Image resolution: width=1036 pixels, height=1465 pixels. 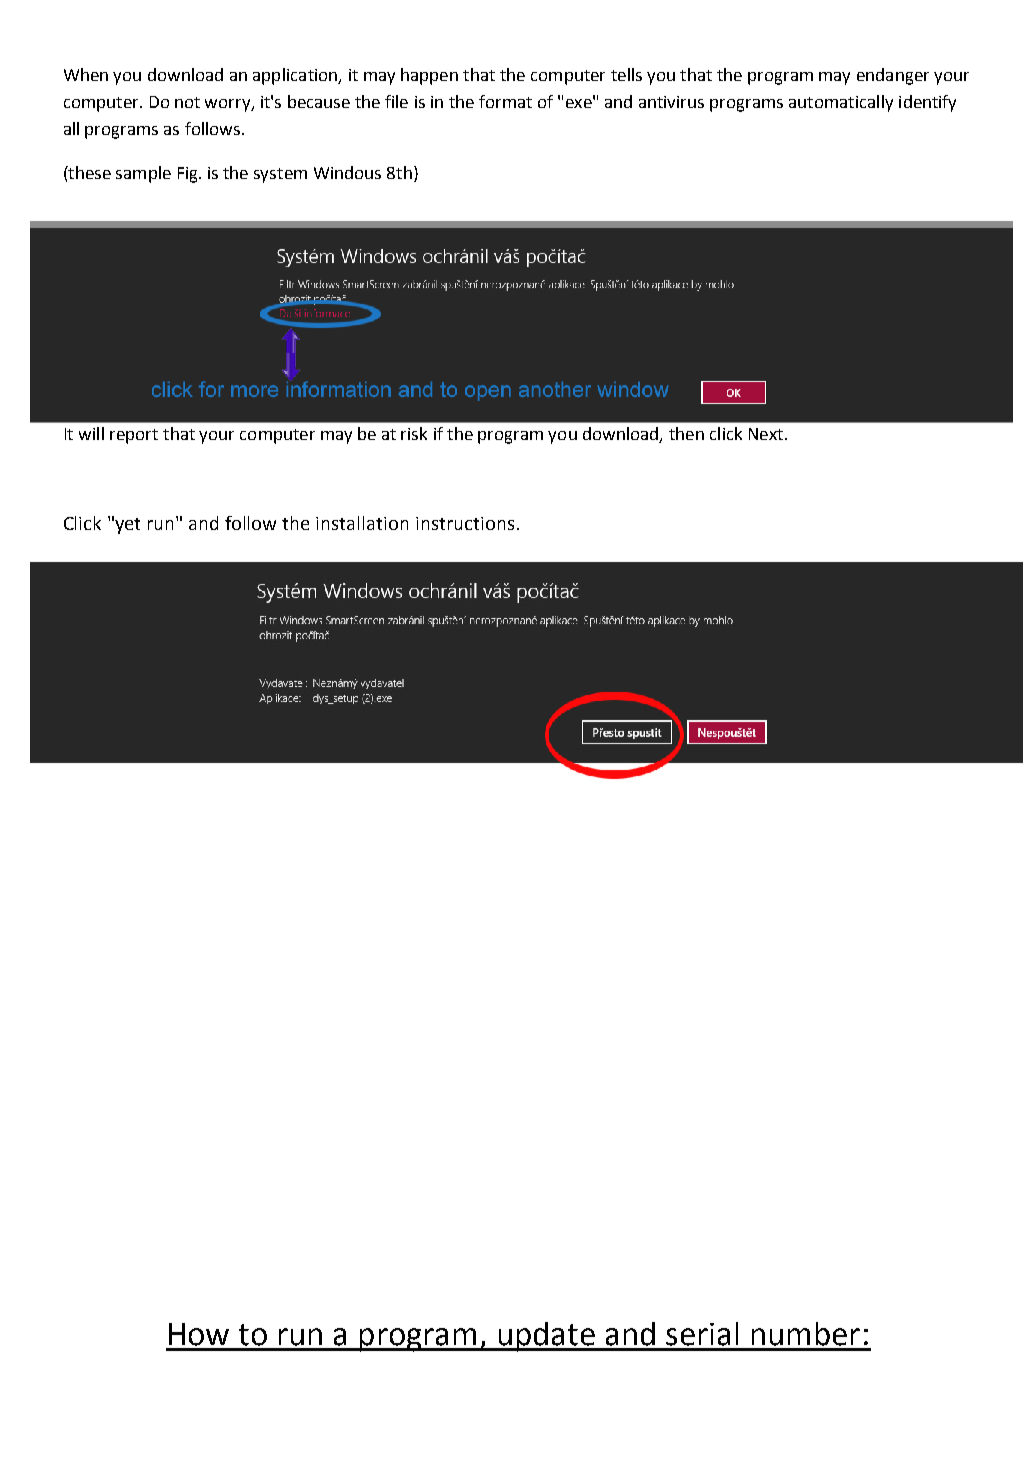 What do you see at coordinates (767, 434) in the document?
I see `Next` at bounding box center [767, 434].
